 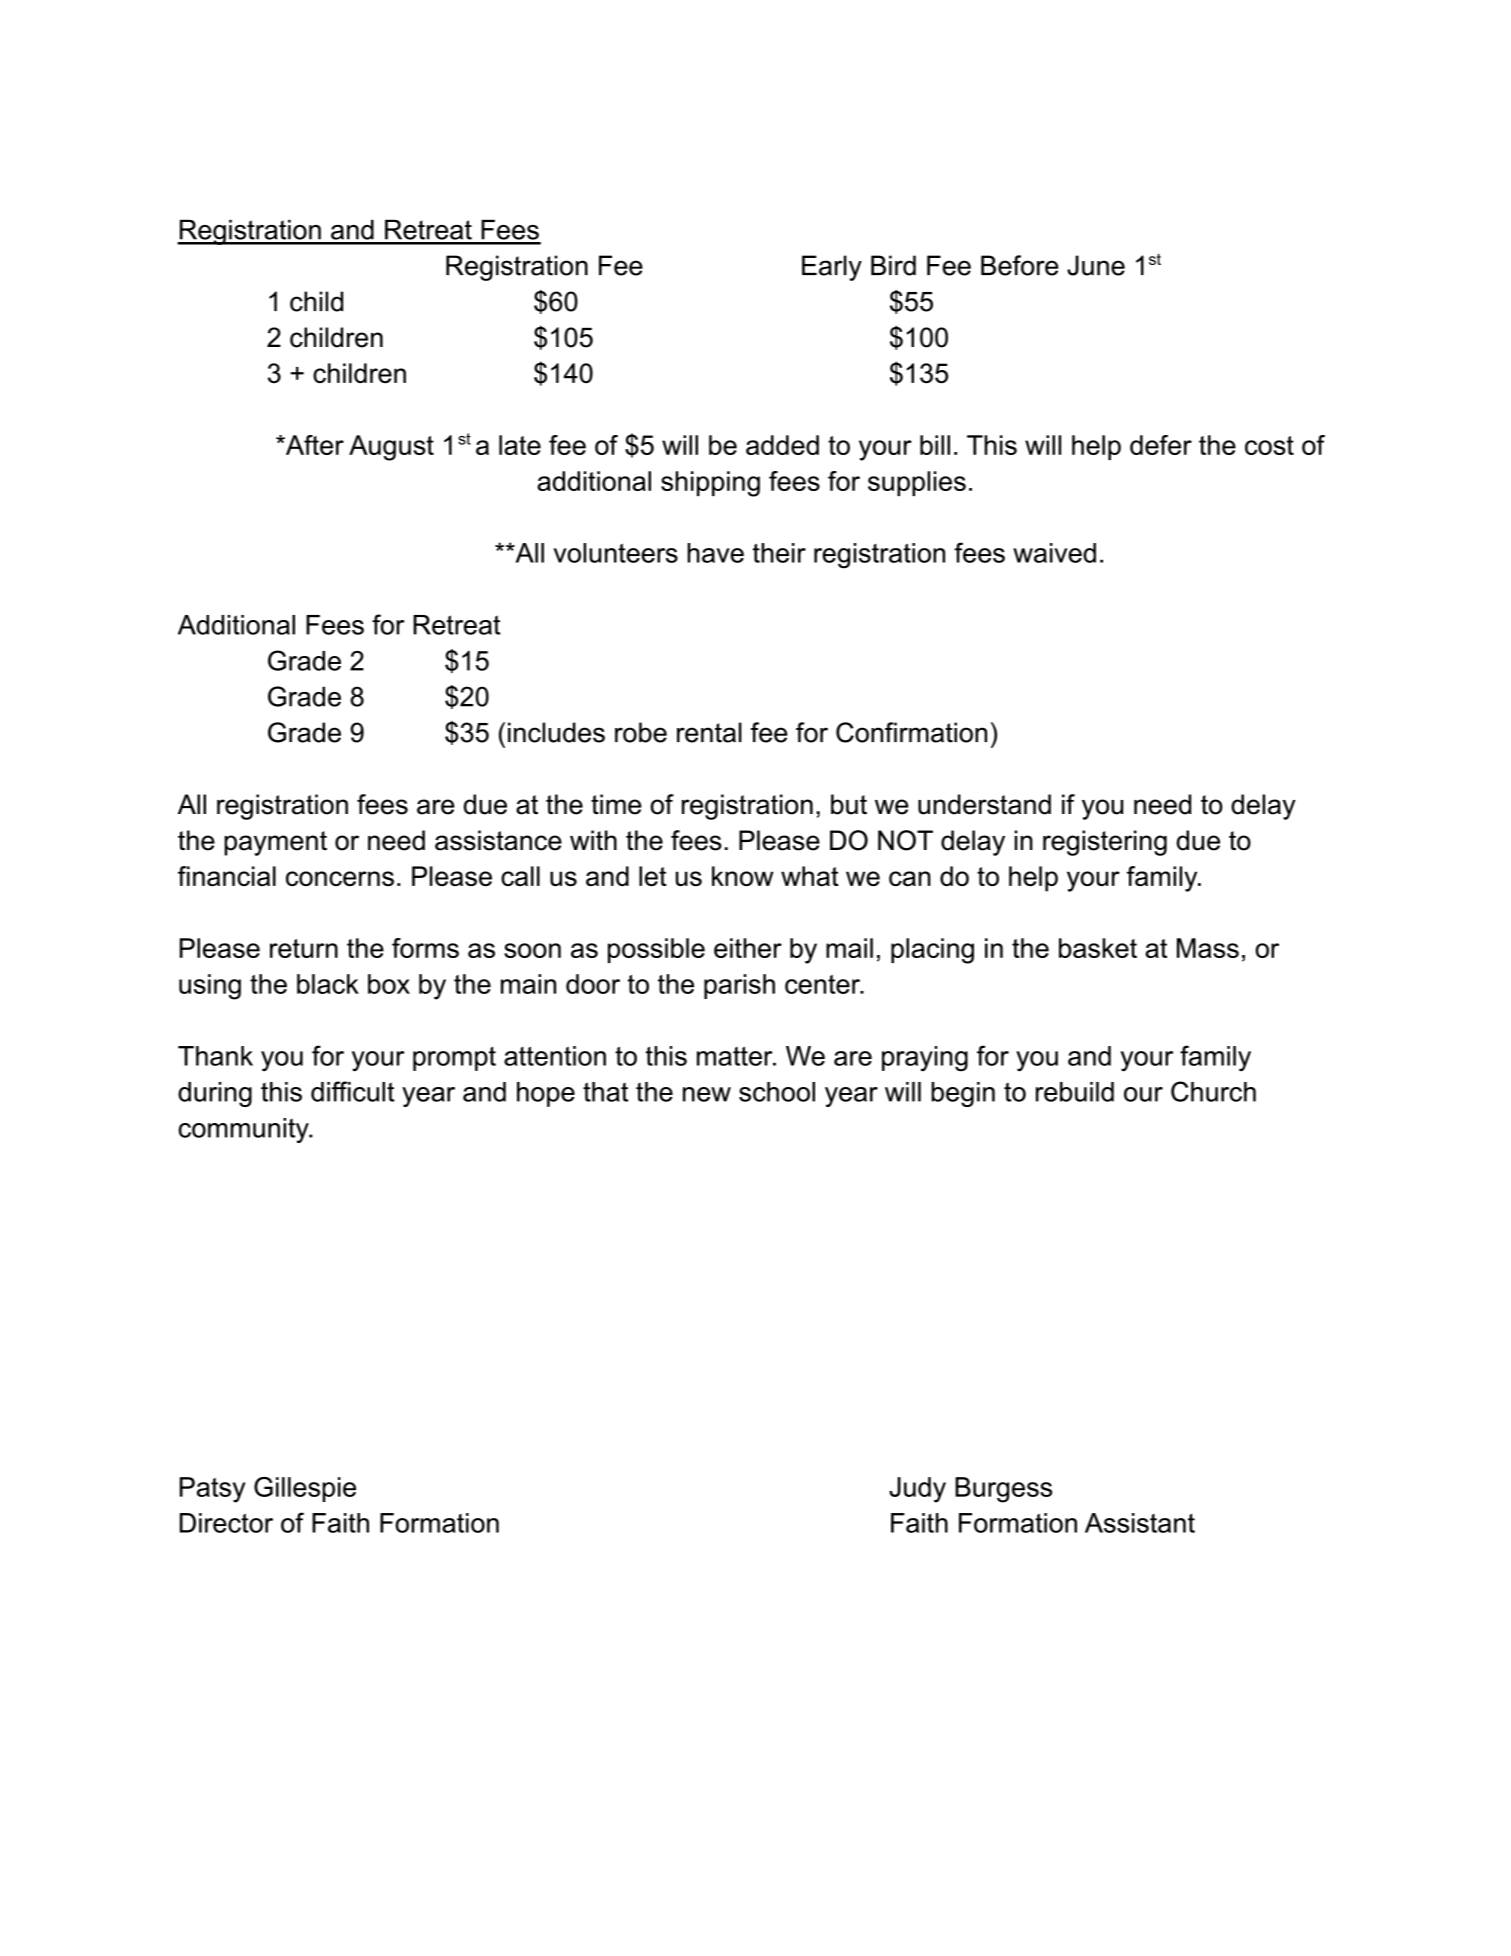 I want to click on Judy, so click(x=917, y=1490).
